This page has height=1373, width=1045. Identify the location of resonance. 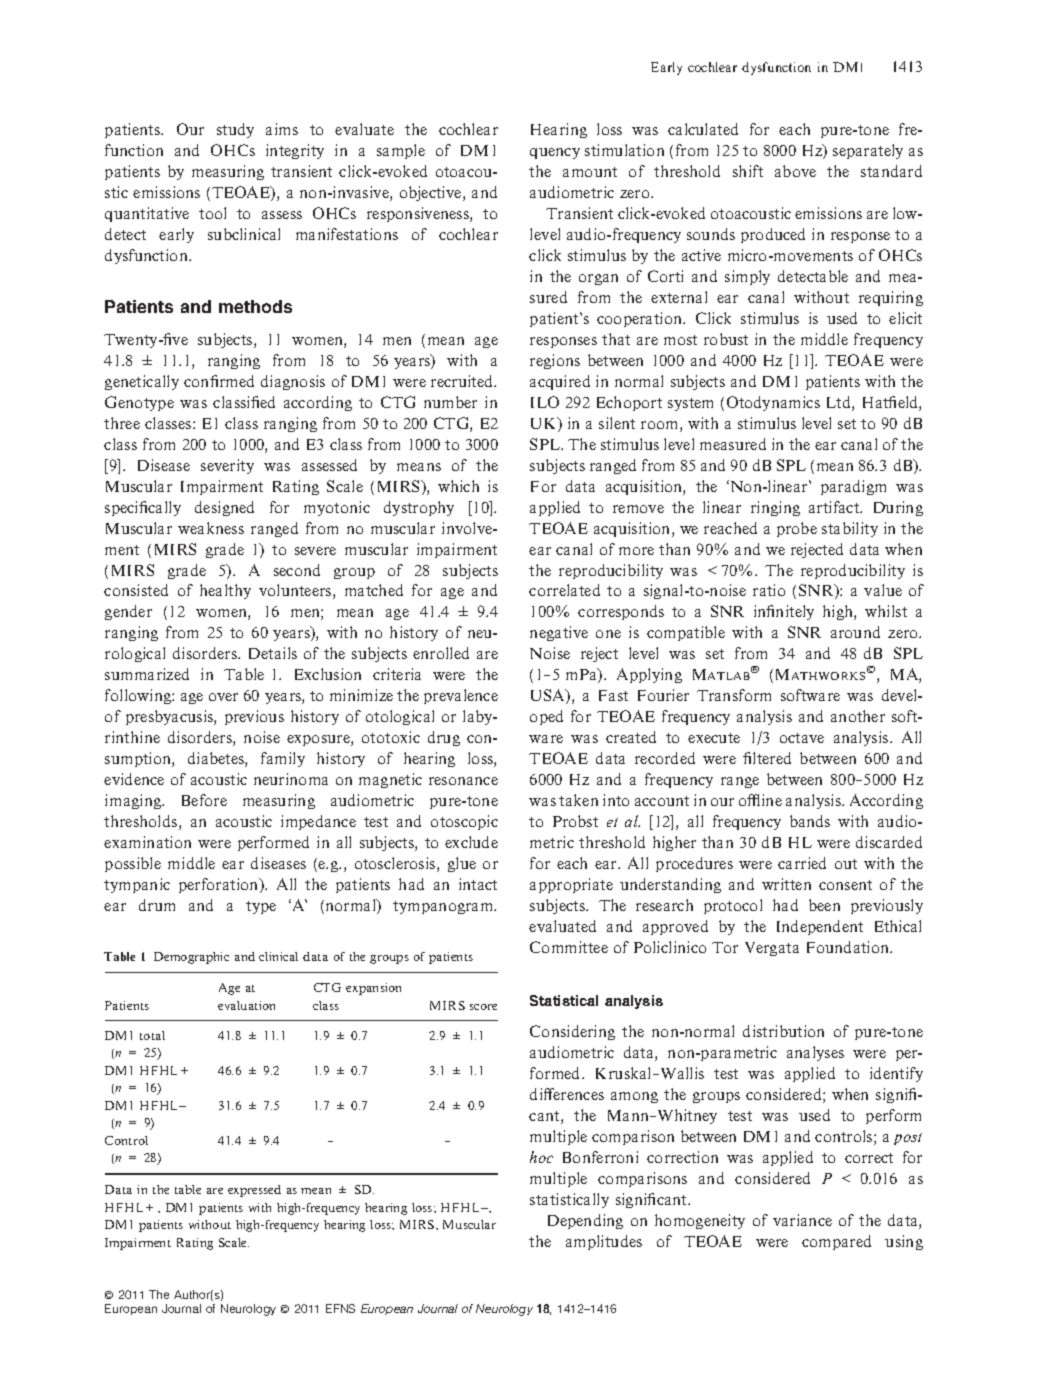
(463, 781).
